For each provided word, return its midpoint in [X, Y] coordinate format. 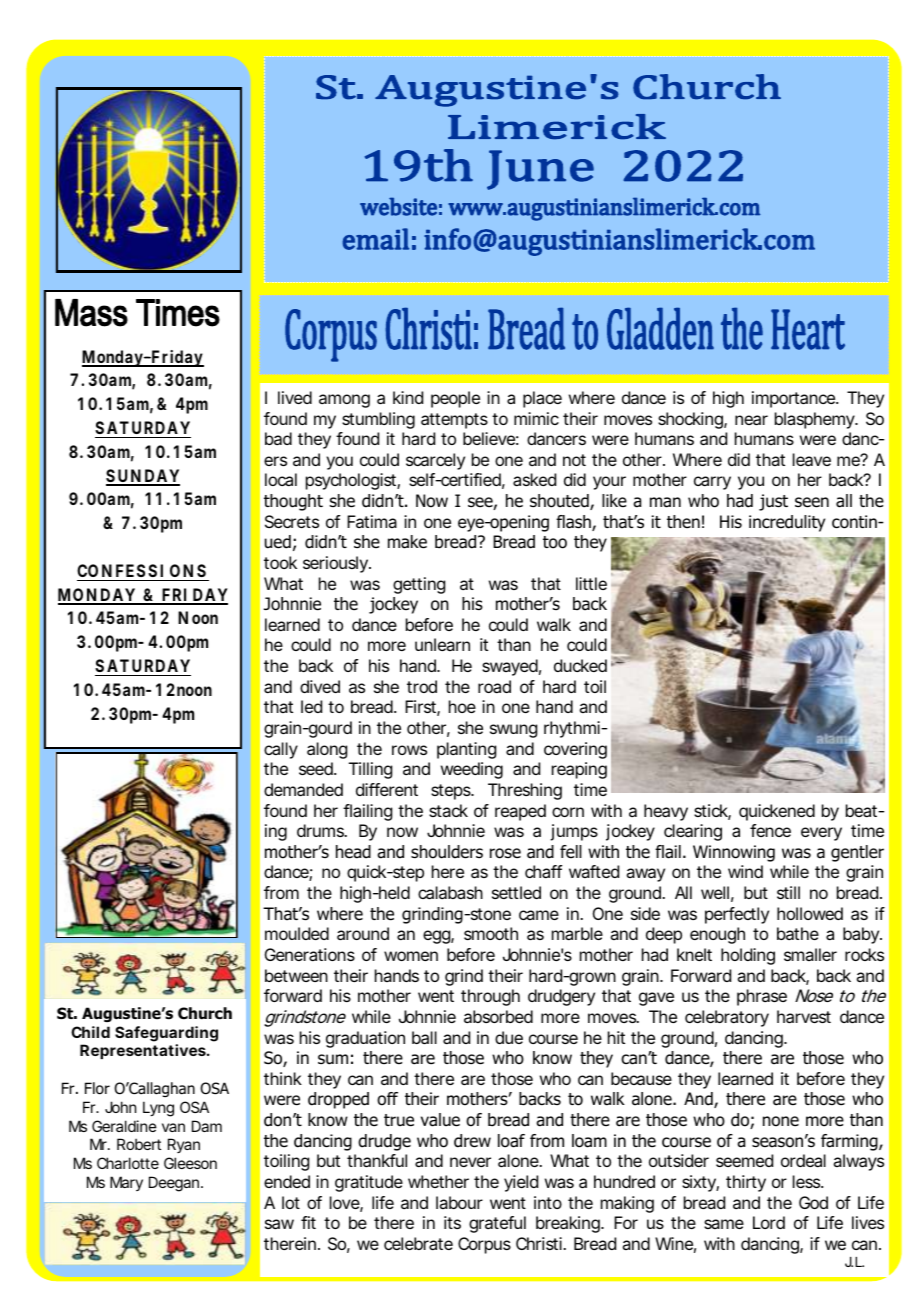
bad [278, 438]
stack [448, 810]
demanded [303, 789]
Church [205, 1013]
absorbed [498, 1016]
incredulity [787, 523]
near [751, 420]
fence [770, 830]
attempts [454, 421]
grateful [497, 1224]
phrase [762, 997]
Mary [126, 1183]
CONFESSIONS [141, 570]
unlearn [442, 644]
